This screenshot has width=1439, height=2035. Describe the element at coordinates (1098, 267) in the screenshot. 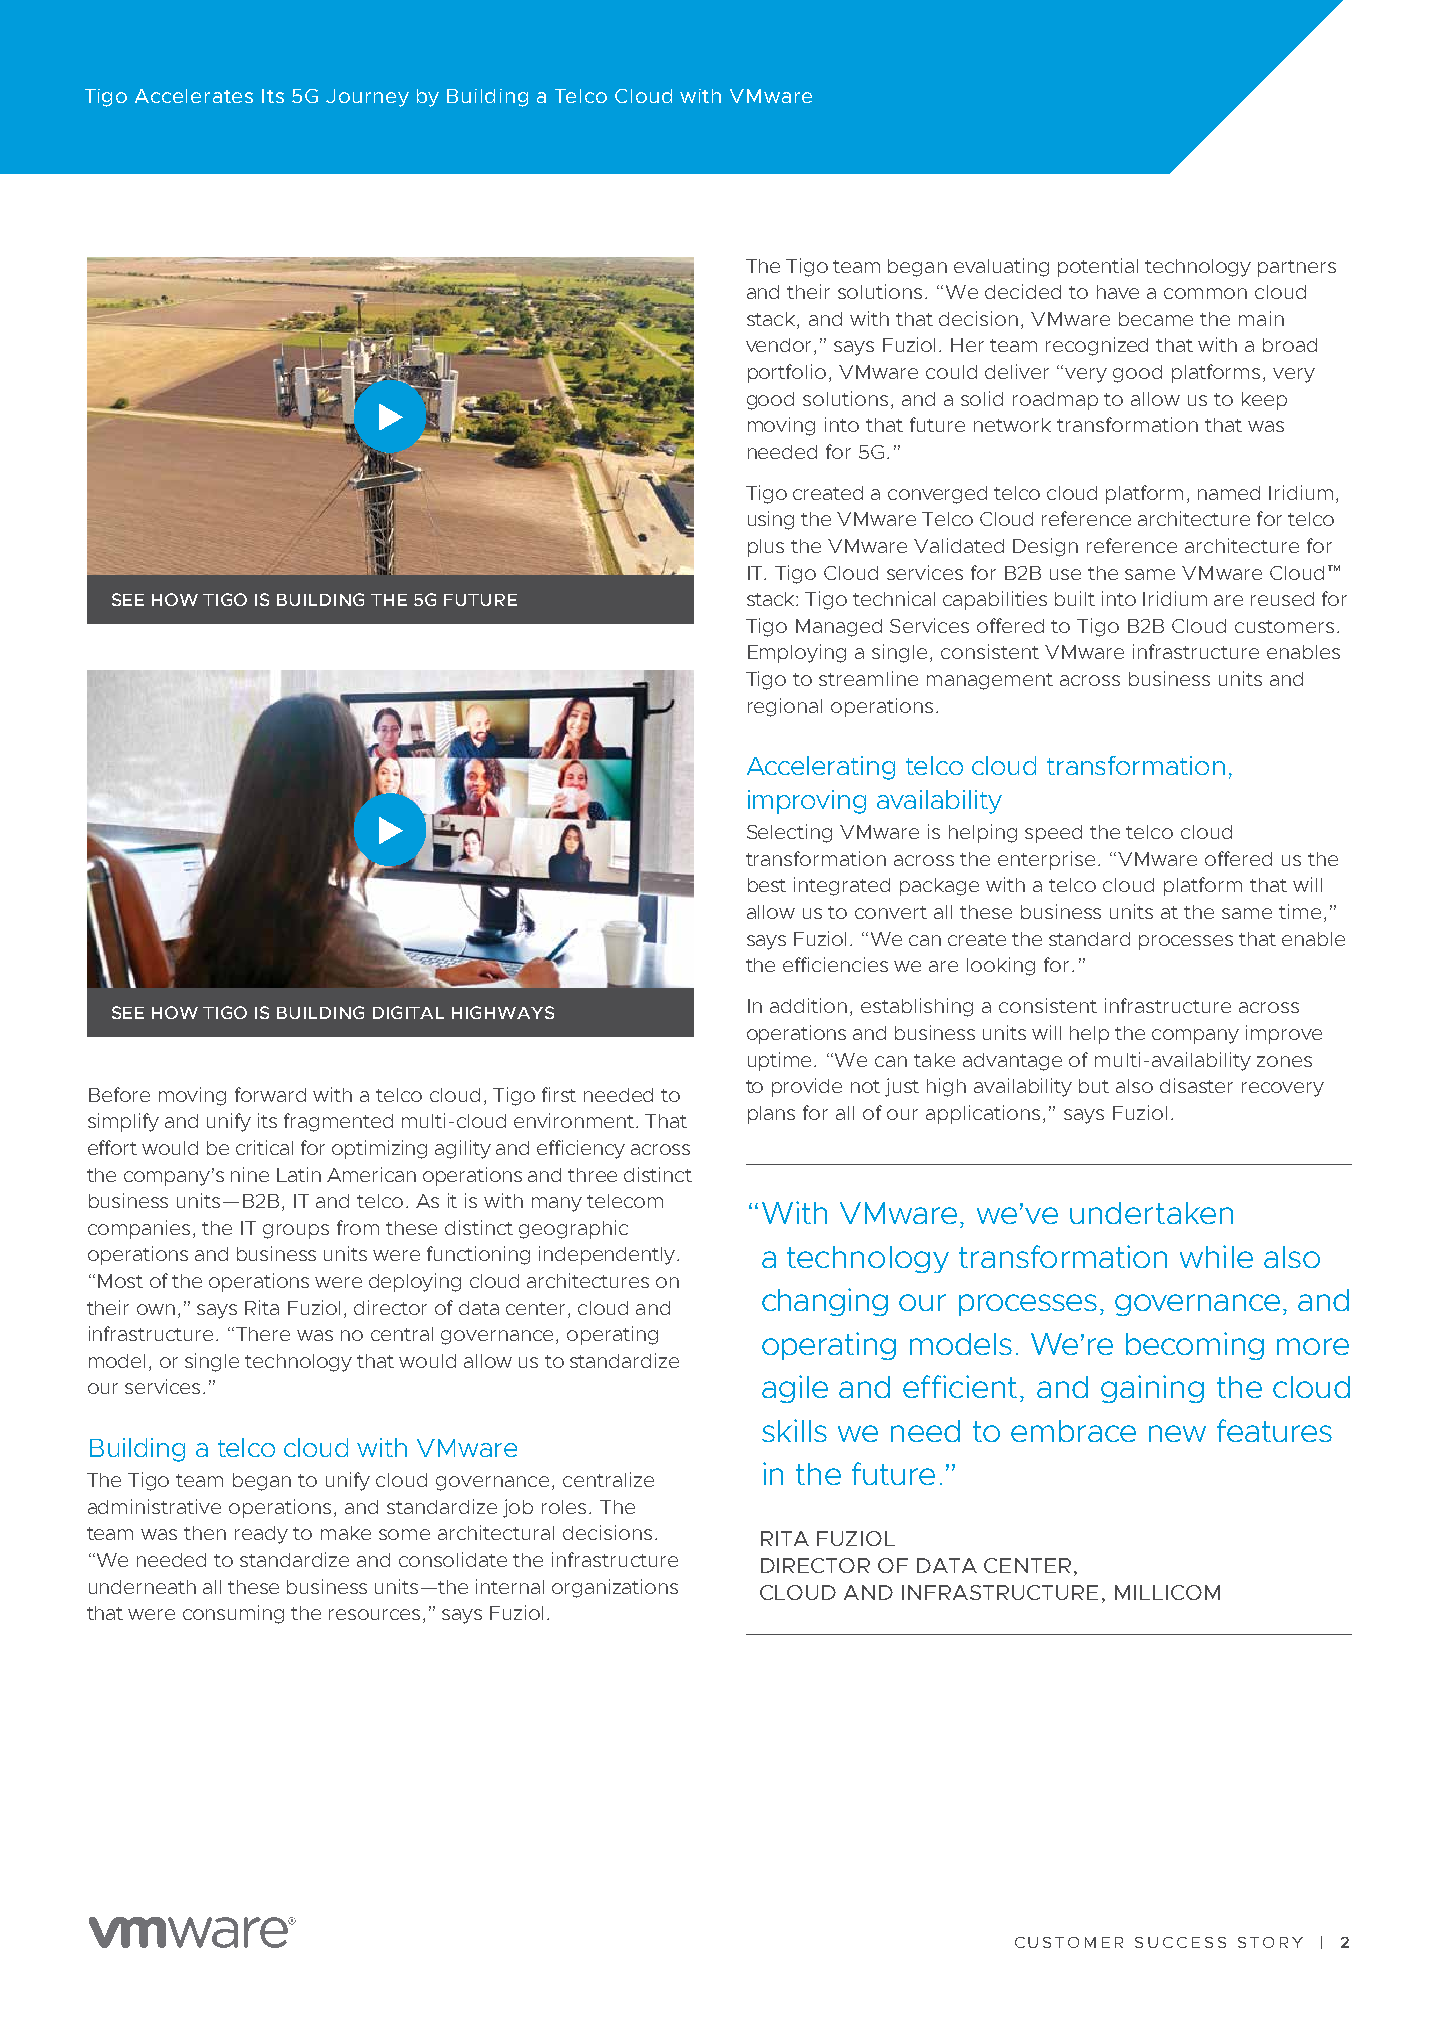

I see `potential` at that location.
